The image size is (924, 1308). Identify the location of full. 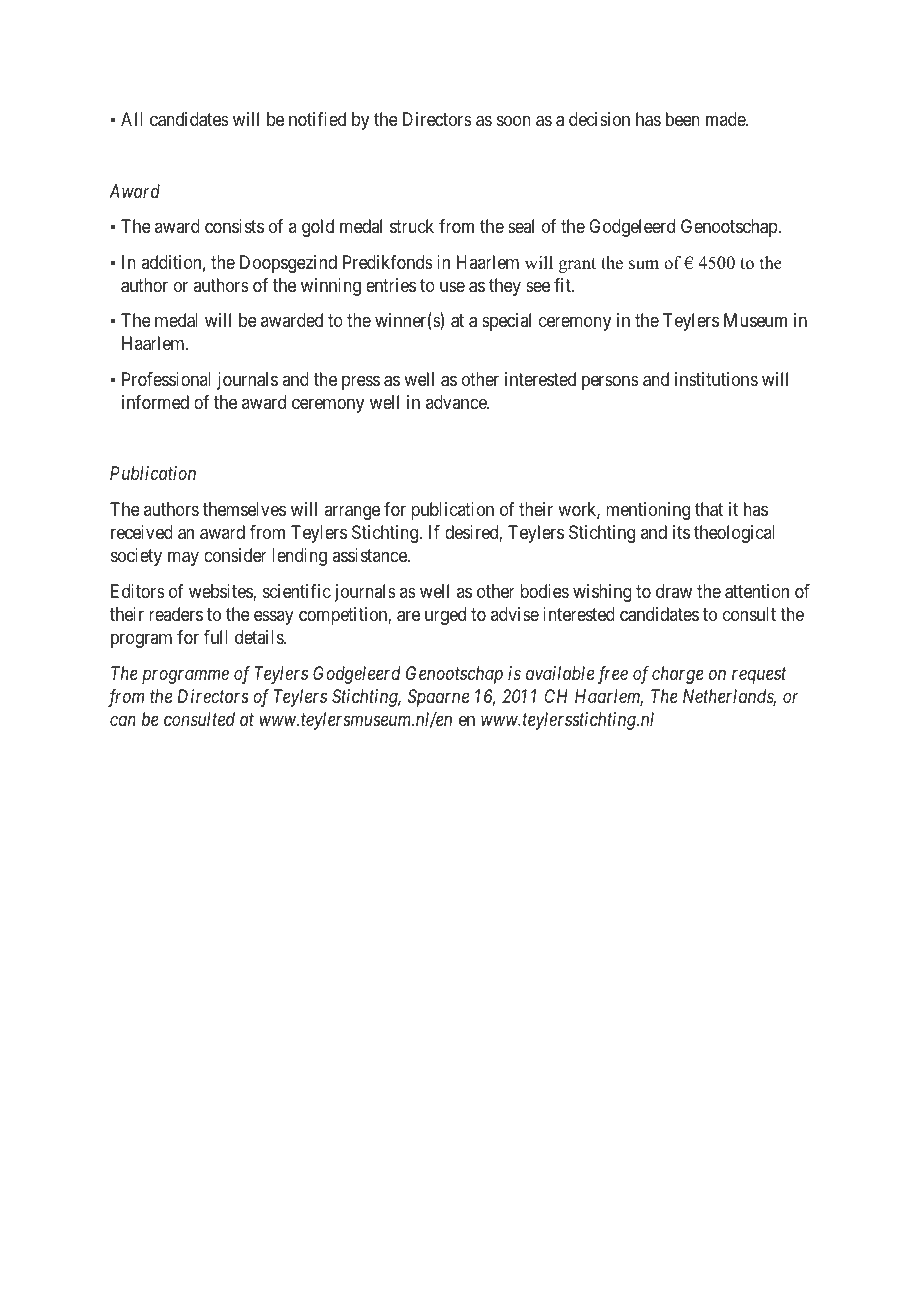
(216, 637).
